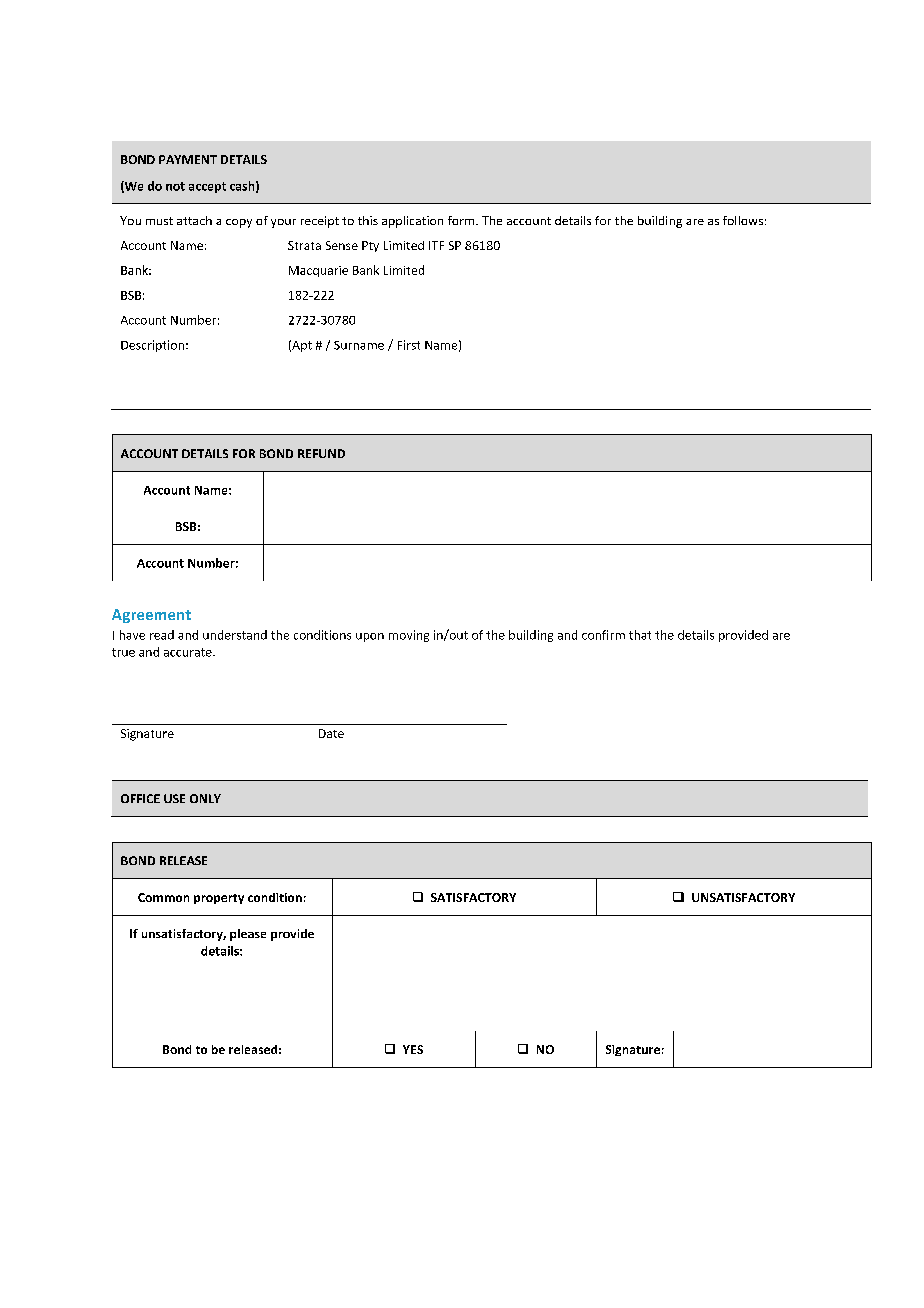 The width and height of the screenshot is (924, 1308). What do you see at coordinates (175, 186) in the screenshot?
I see `not` at bounding box center [175, 186].
